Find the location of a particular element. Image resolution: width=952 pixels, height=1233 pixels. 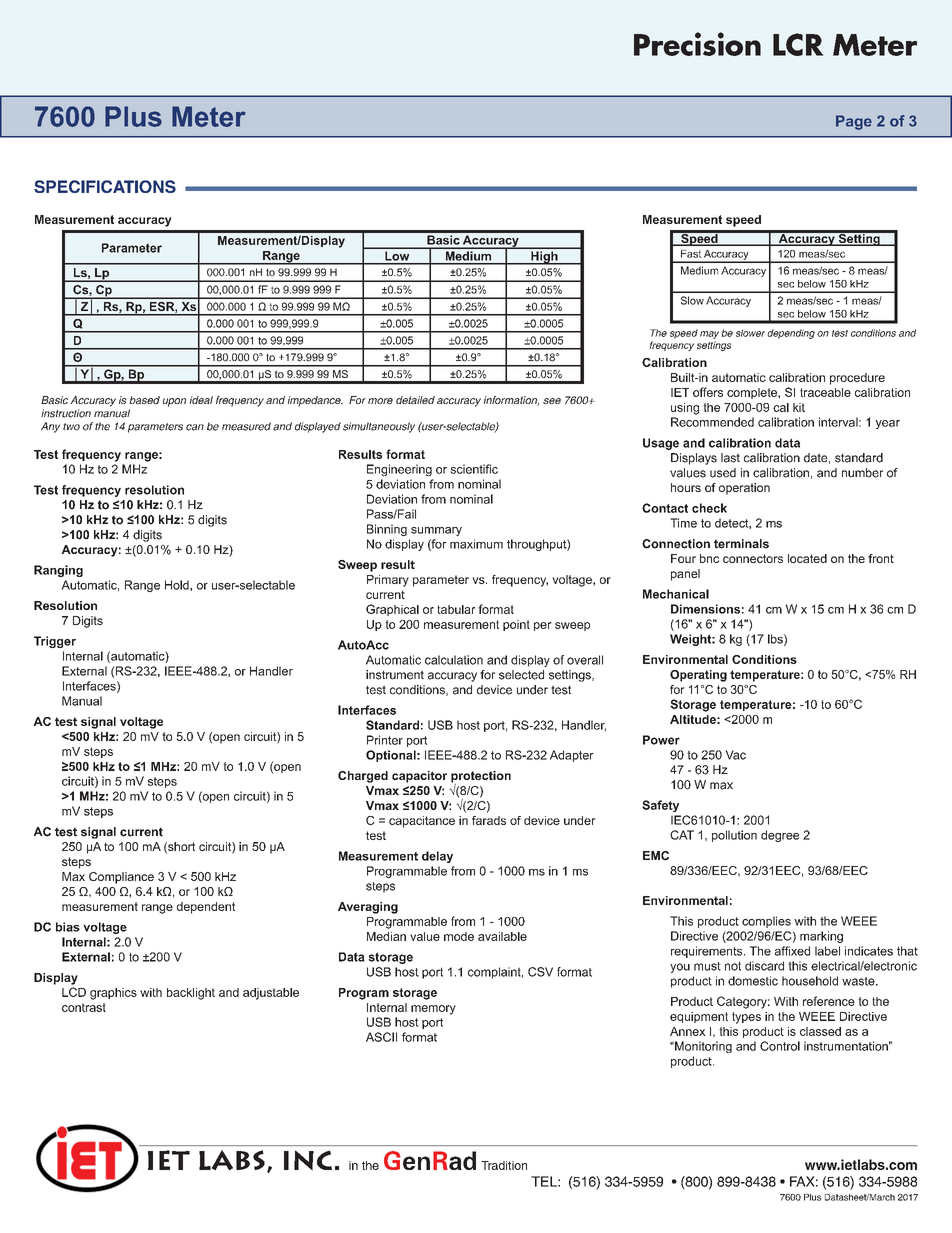

Vac is located at coordinates (735, 755).
